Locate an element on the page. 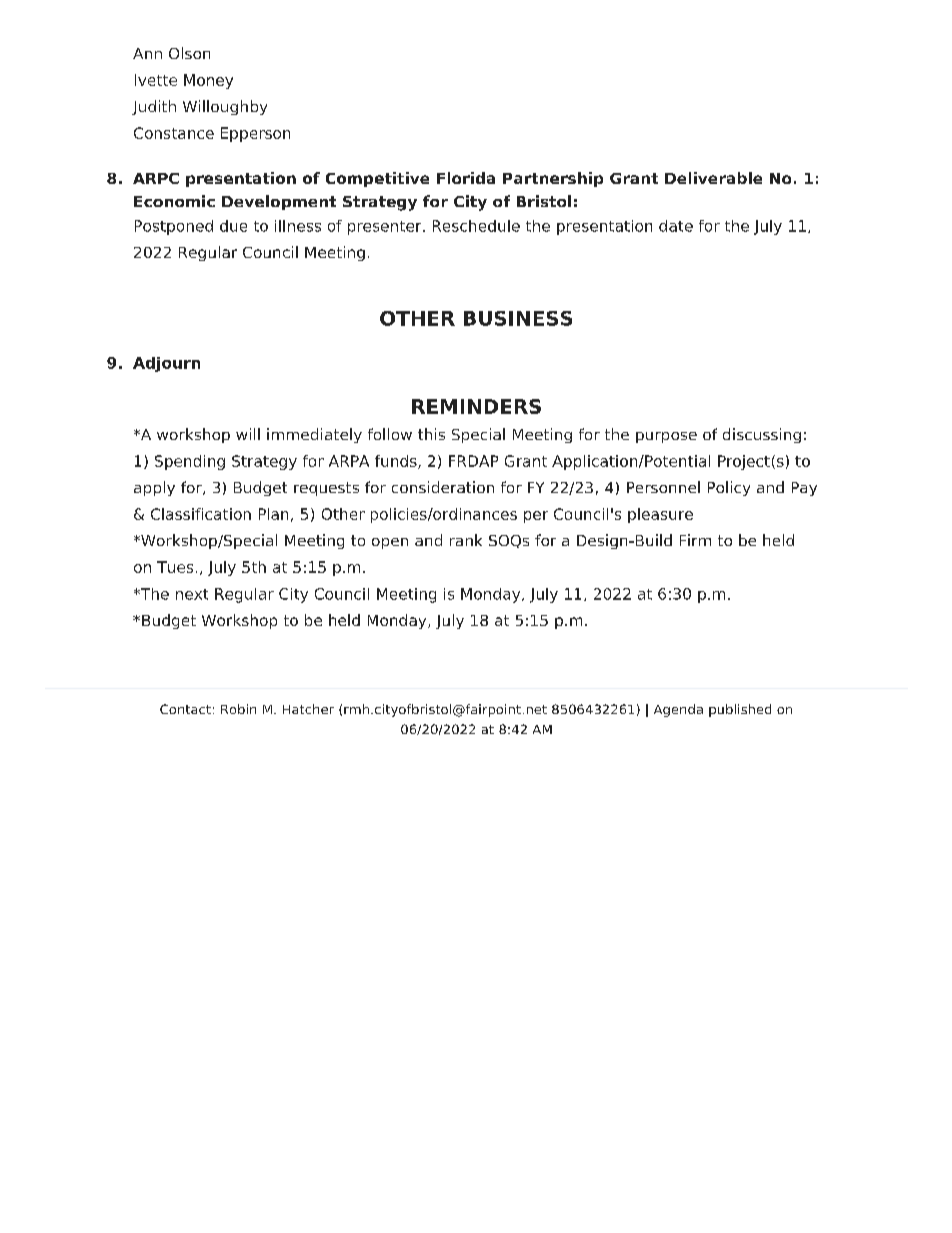 The width and height of the page is (952, 1233). immediately is located at coordinates (314, 435).
